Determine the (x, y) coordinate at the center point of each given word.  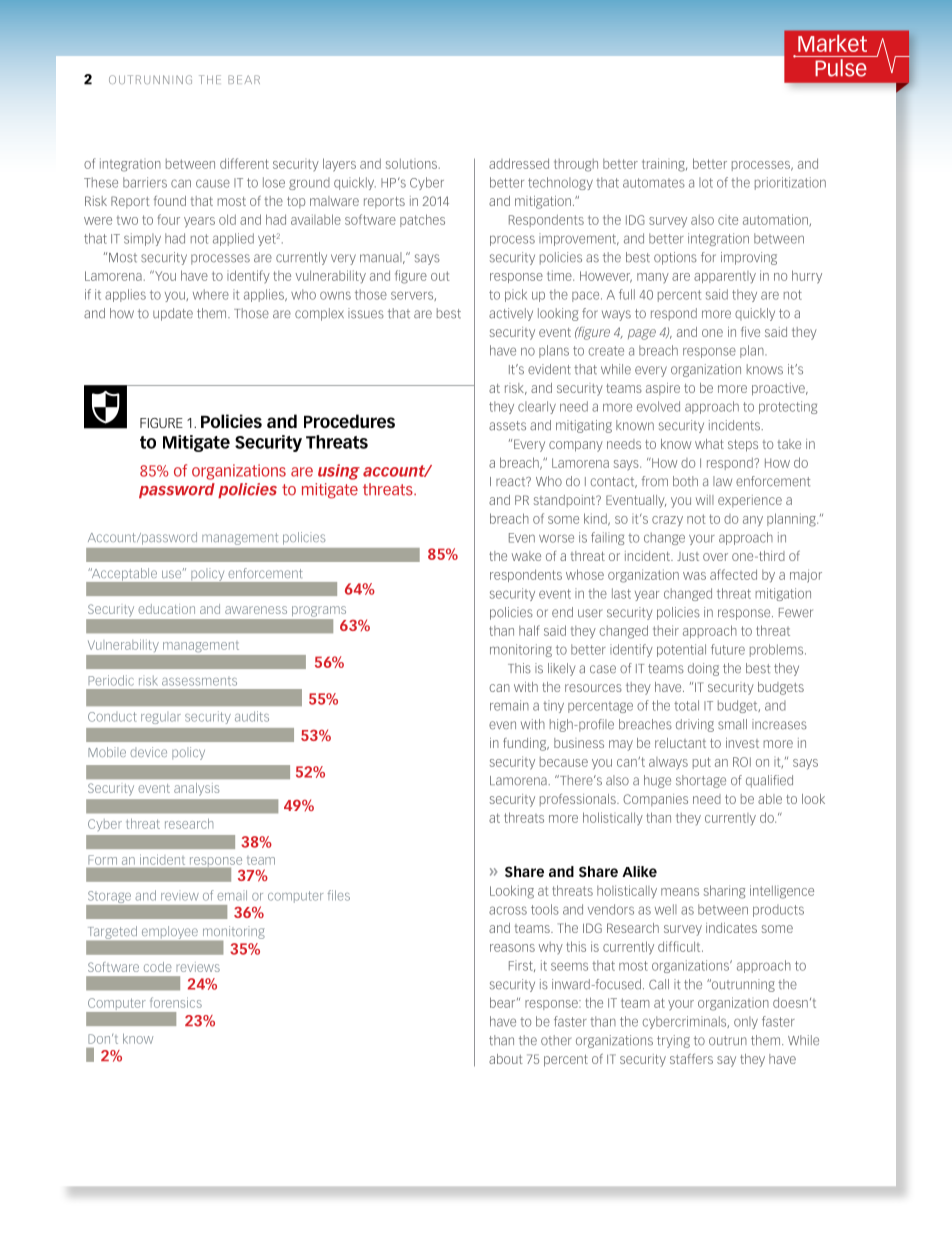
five (750, 332)
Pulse (841, 68)
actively (511, 314)
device (148, 752)
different (244, 163)
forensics (176, 1002)
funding (526, 744)
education (166, 609)
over (715, 557)
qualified (769, 781)
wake (526, 556)
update (173, 314)
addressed (519, 163)
